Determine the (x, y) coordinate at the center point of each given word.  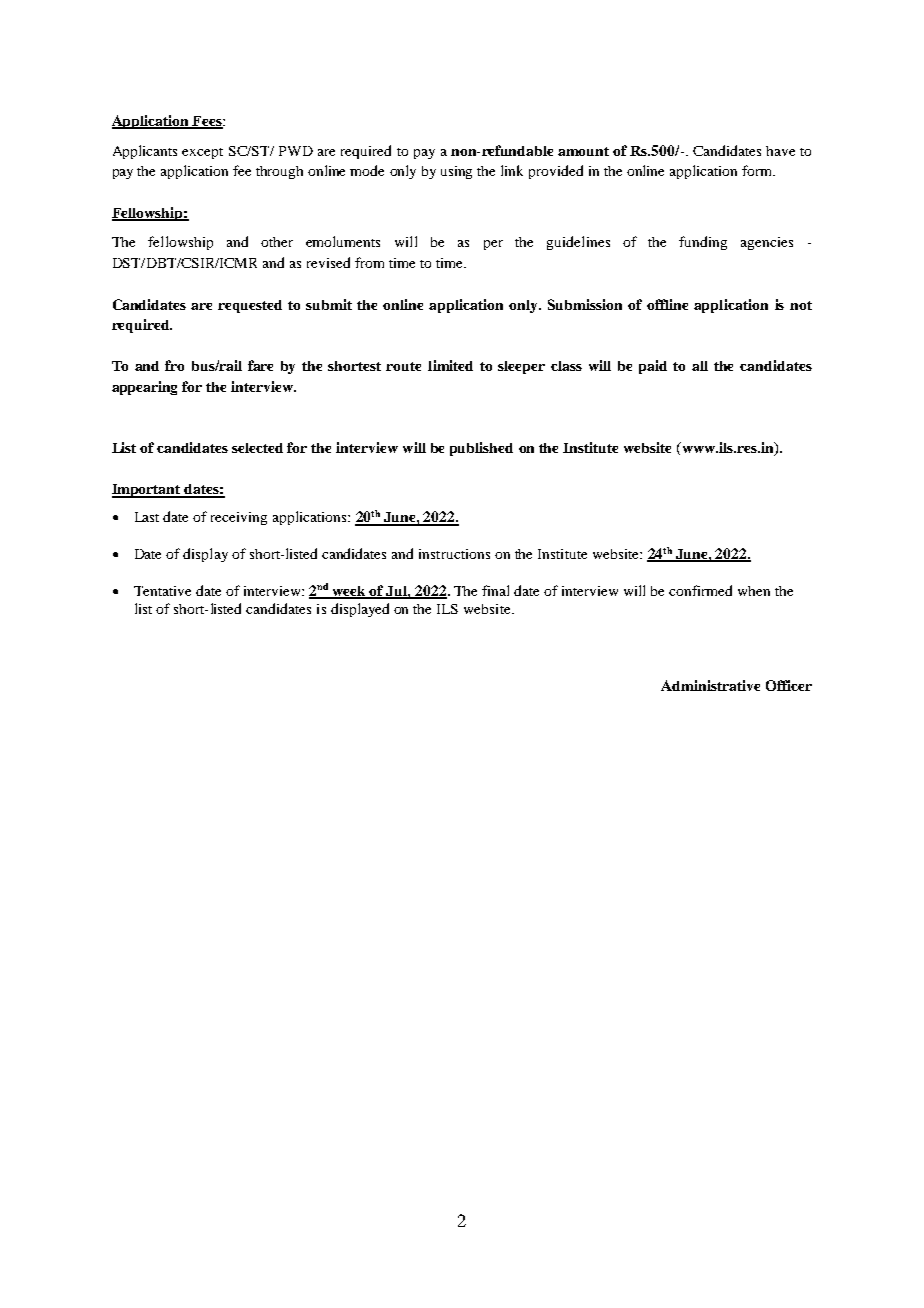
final (495, 590)
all (700, 366)
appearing (144, 388)
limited (450, 365)
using (456, 172)
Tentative (162, 591)
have (780, 151)
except (202, 153)
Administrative (710, 685)
